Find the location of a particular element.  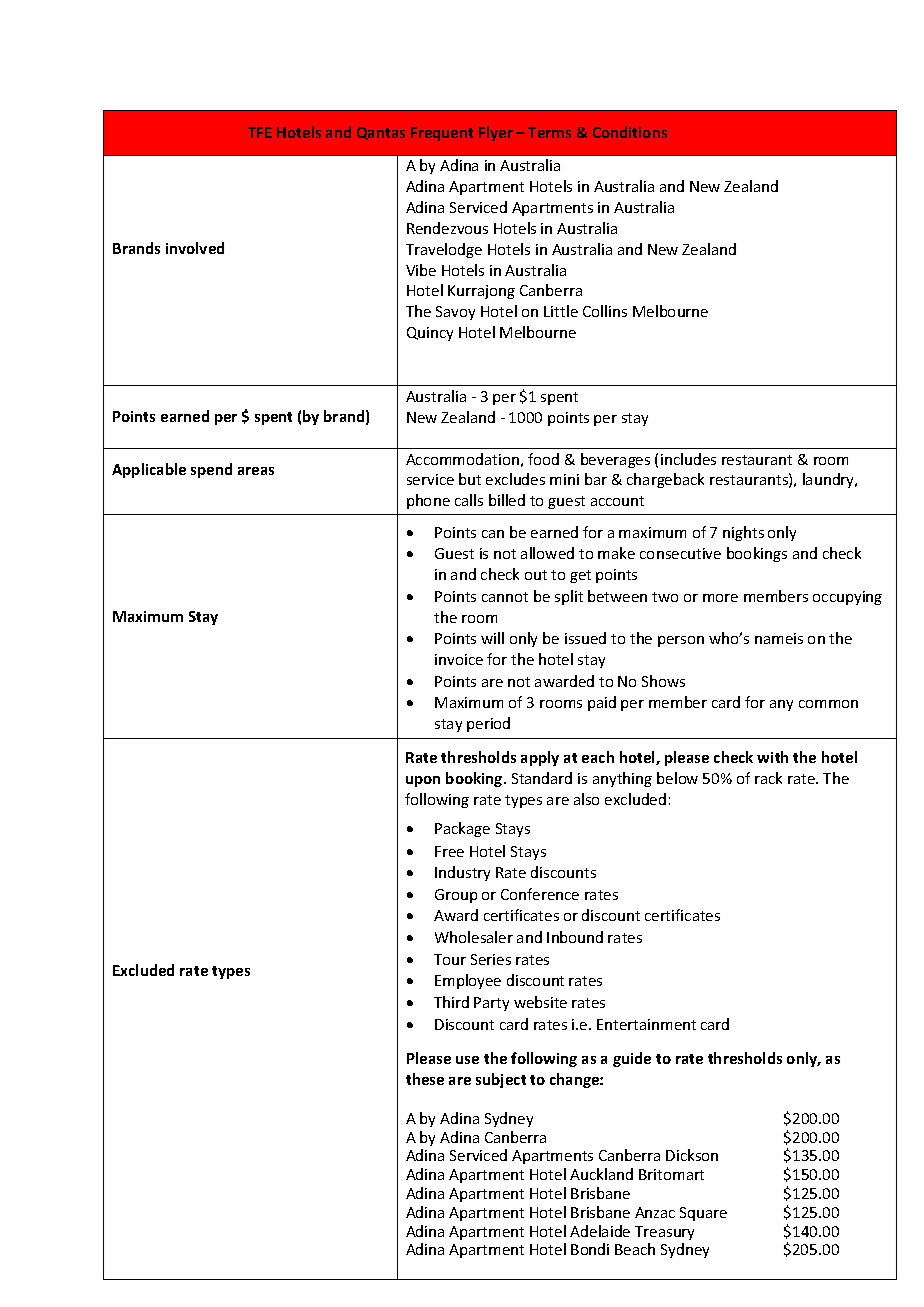

common is located at coordinates (828, 704).
